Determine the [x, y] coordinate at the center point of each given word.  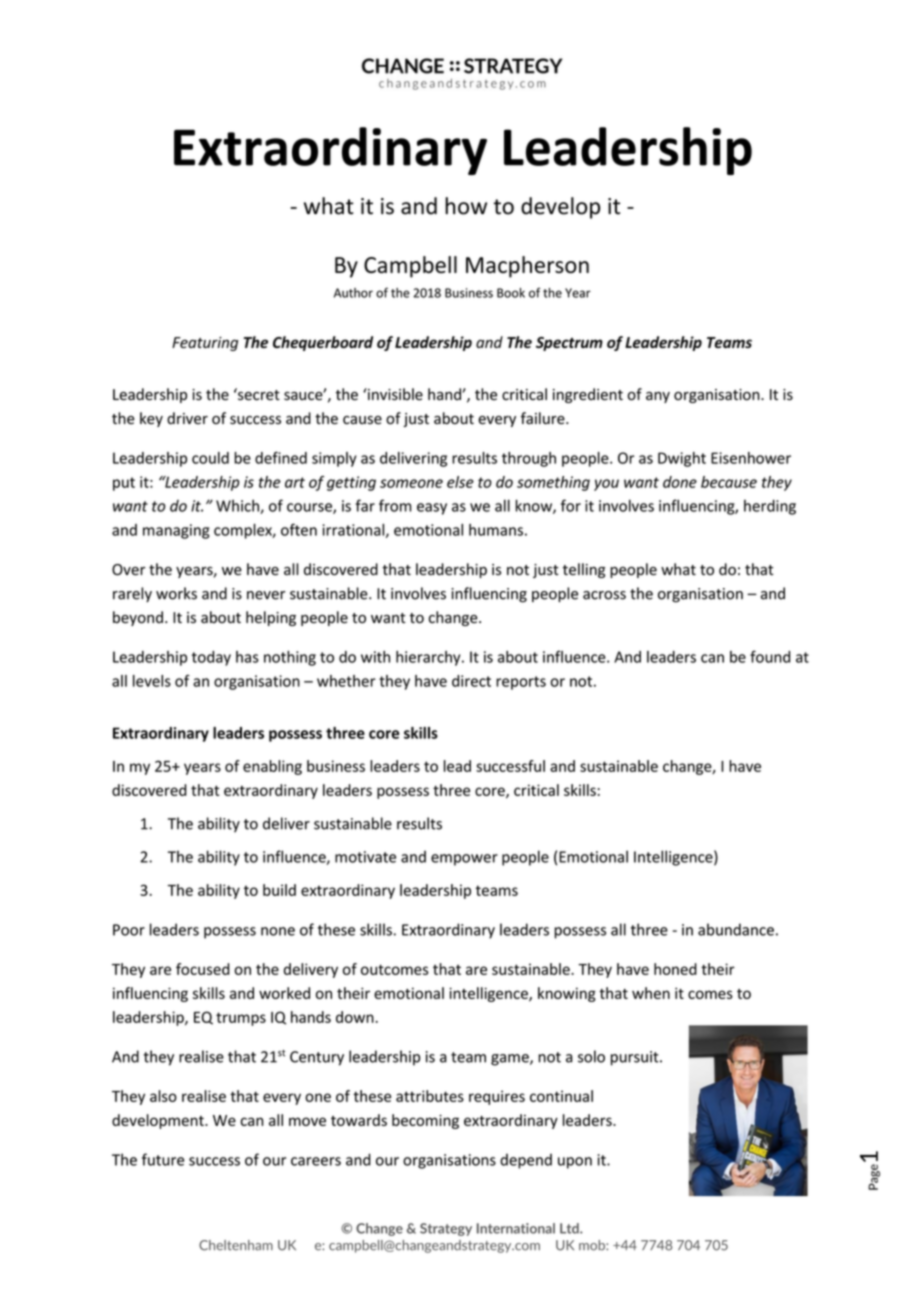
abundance [736, 929]
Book [511, 293]
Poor [129, 930]
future [163, 1159]
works [176, 593]
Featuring [205, 344]
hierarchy [429, 658]
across [604, 595]
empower [464, 860]
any [658, 397]
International [516, 1228]
